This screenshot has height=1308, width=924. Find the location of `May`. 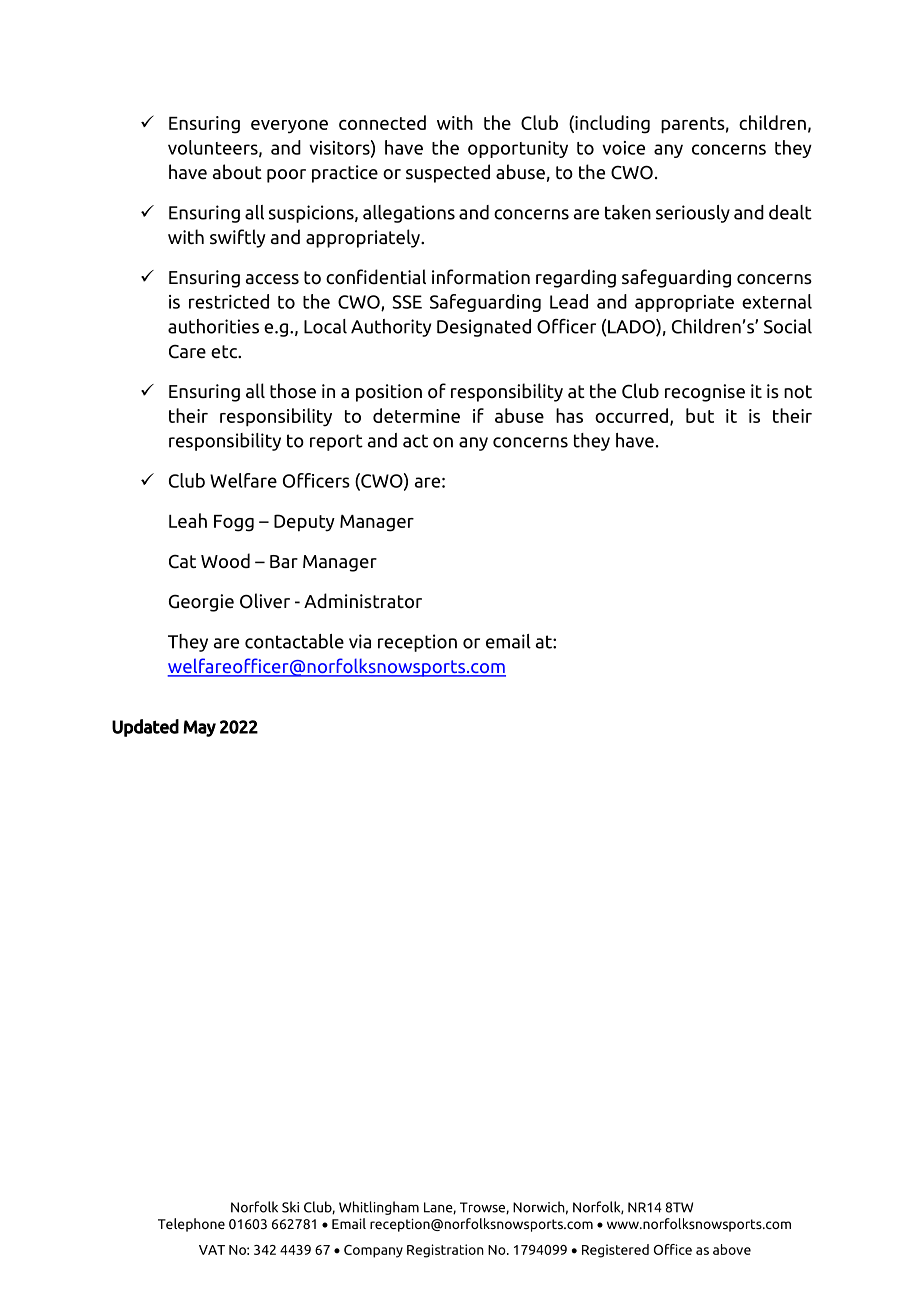

May is located at coordinates (199, 728).
